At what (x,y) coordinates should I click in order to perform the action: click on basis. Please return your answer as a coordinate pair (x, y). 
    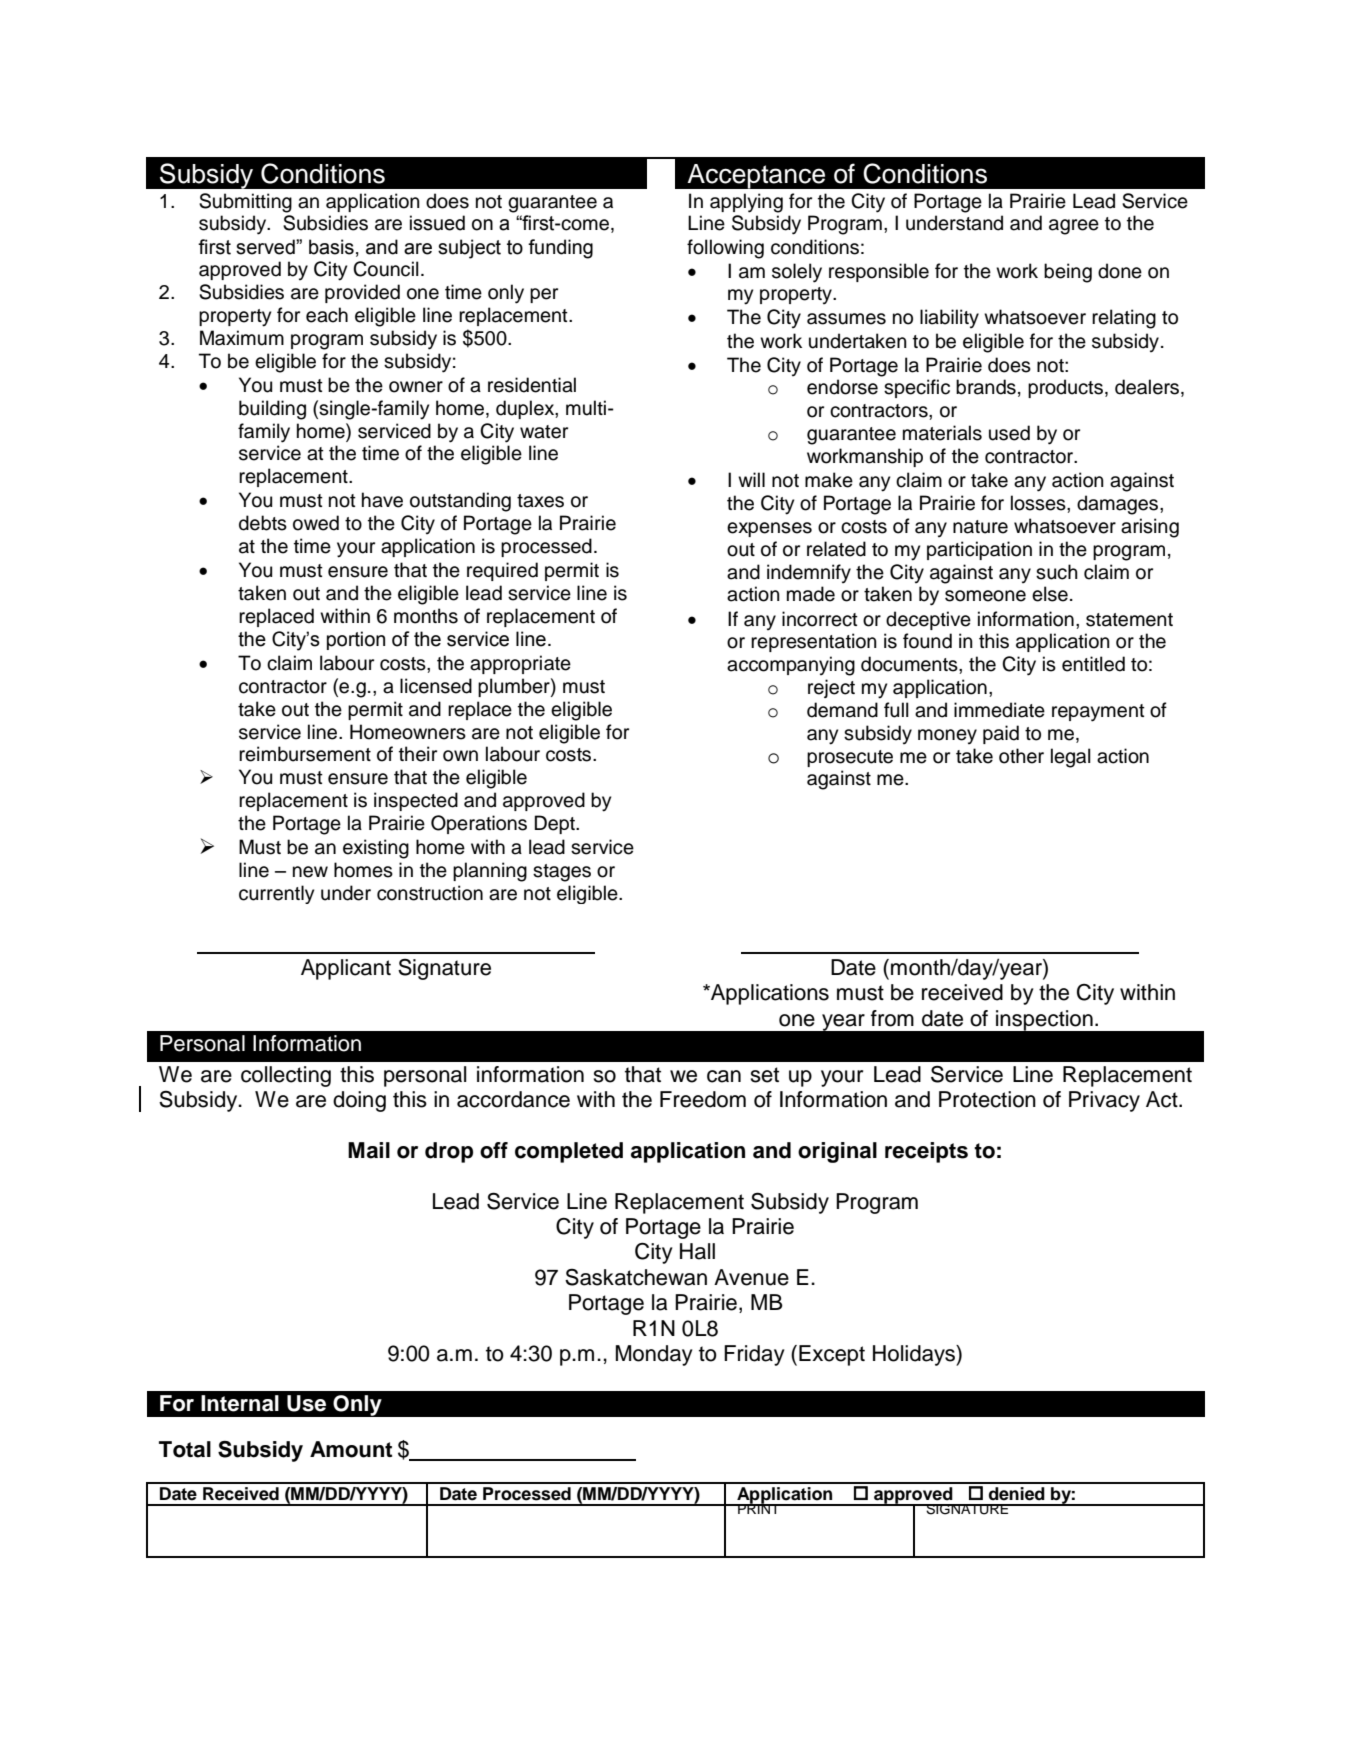
    Looking at the image, I should click on (331, 247).
